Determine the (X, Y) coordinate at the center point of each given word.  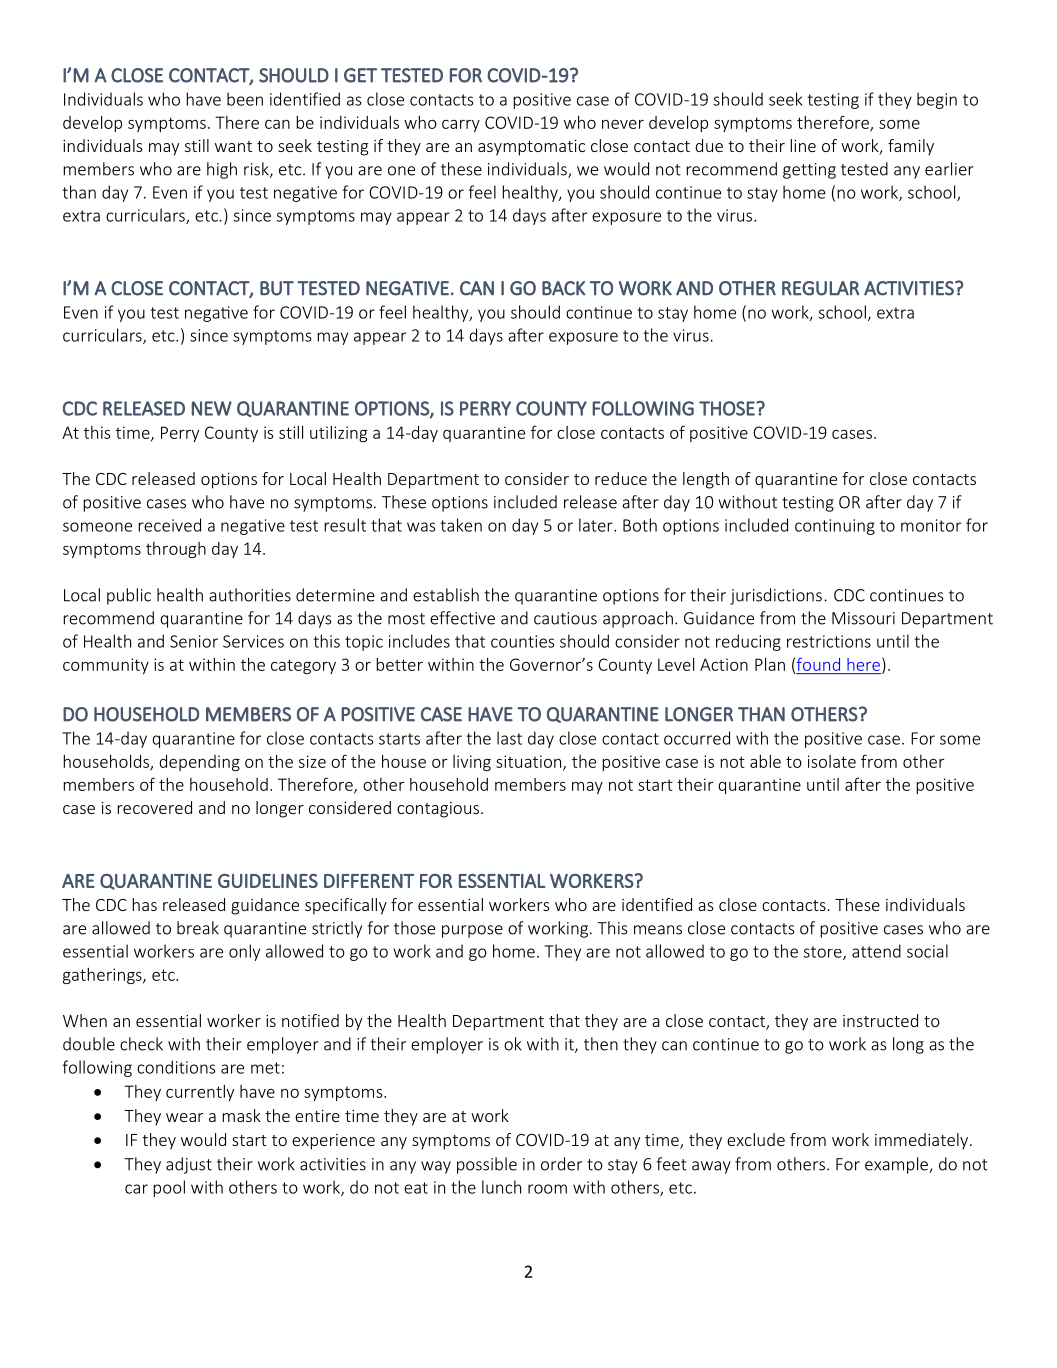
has (144, 904)
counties (522, 641)
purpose (472, 931)
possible (487, 1165)
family (911, 147)
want (233, 146)
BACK (564, 288)
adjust (189, 1165)
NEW (212, 408)
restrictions (829, 641)
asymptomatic (531, 148)
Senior (194, 641)
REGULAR (820, 288)
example (898, 1165)
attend (876, 951)
